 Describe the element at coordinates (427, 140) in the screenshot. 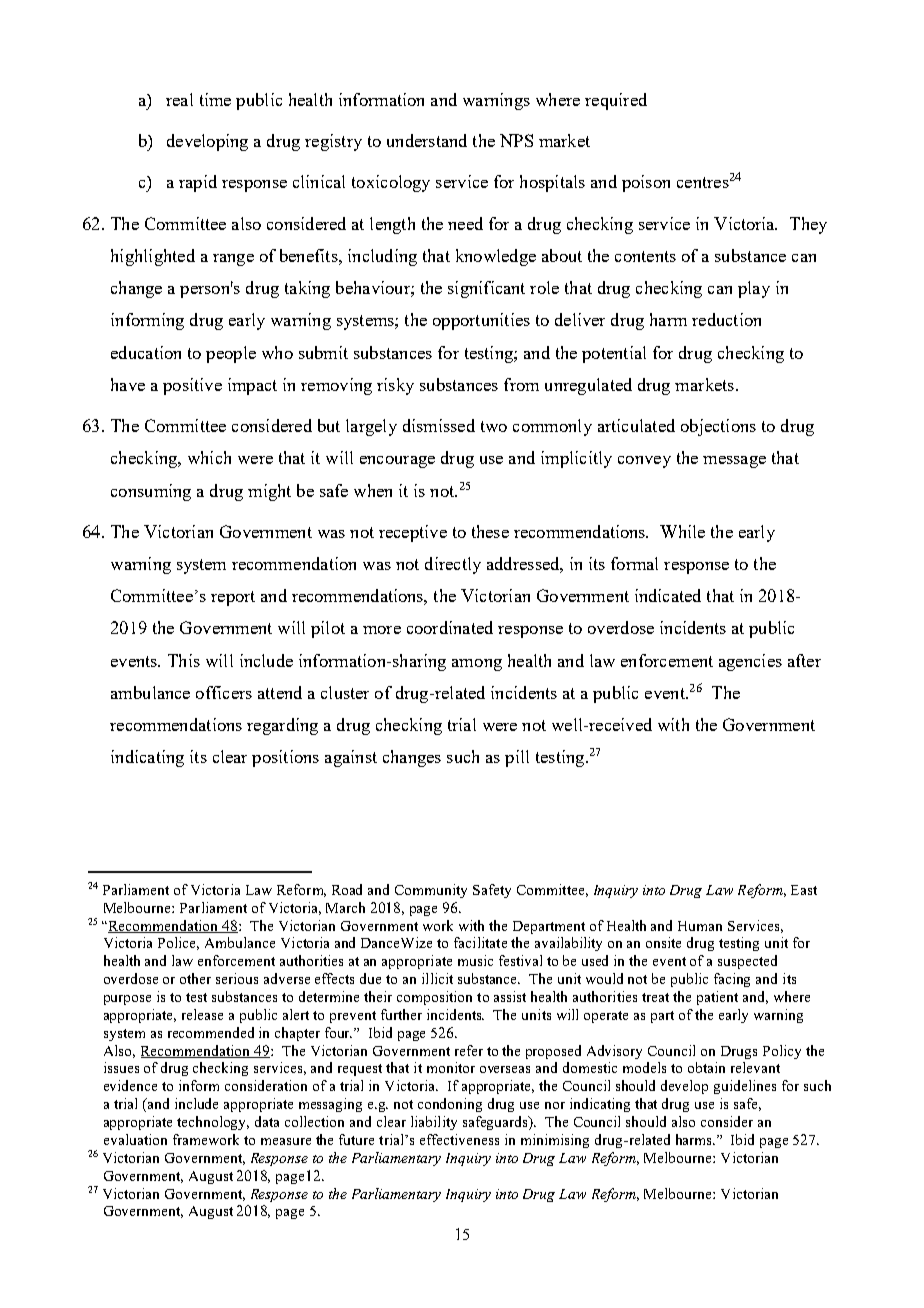

I see `understand` at that location.
